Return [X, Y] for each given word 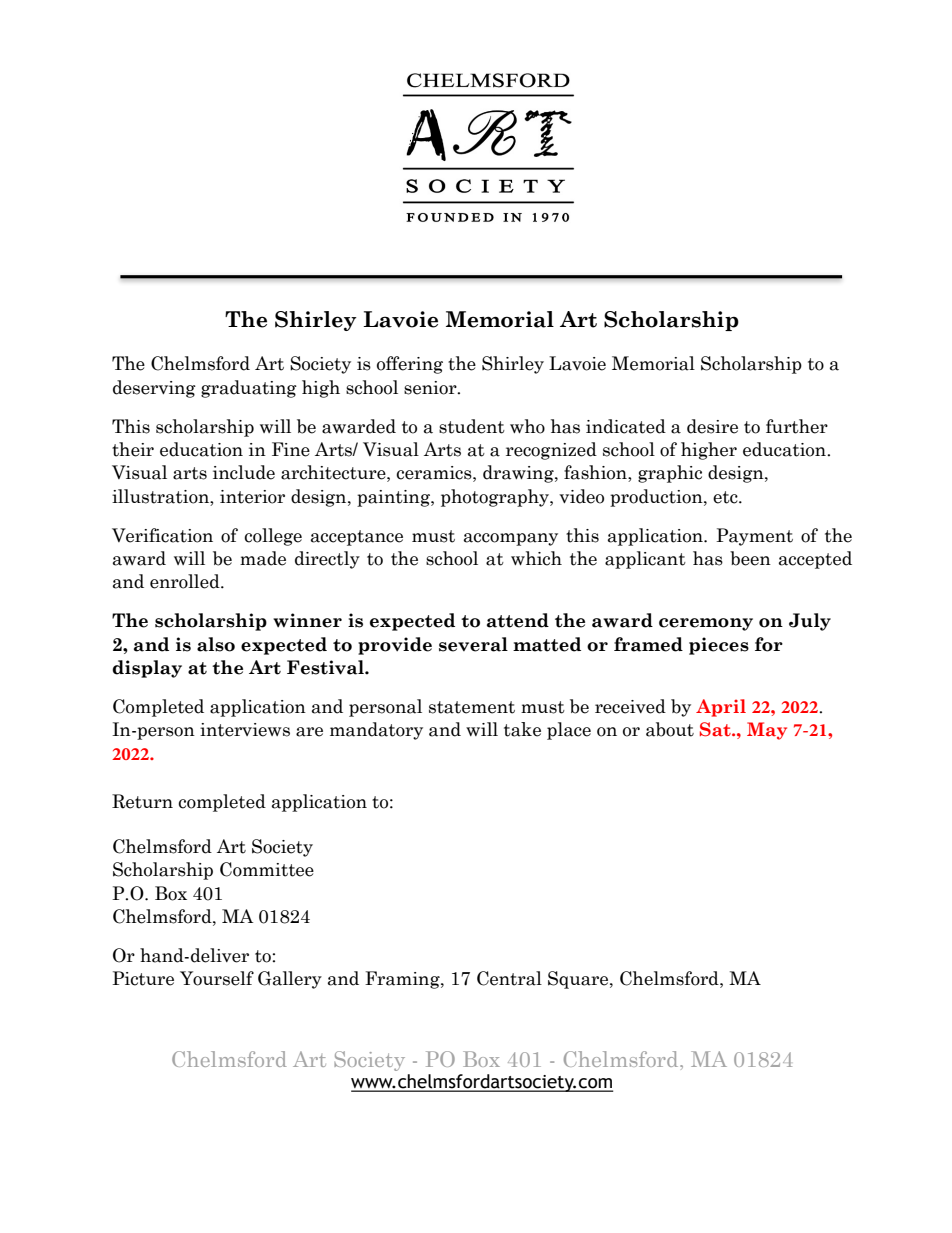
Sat [716, 729]
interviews [245, 730]
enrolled [186, 581]
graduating [249, 389]
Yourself [217, 978]
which [536, 558]
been [750, 558]
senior [431, 388]
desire [712, 426]
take [522, 729]
